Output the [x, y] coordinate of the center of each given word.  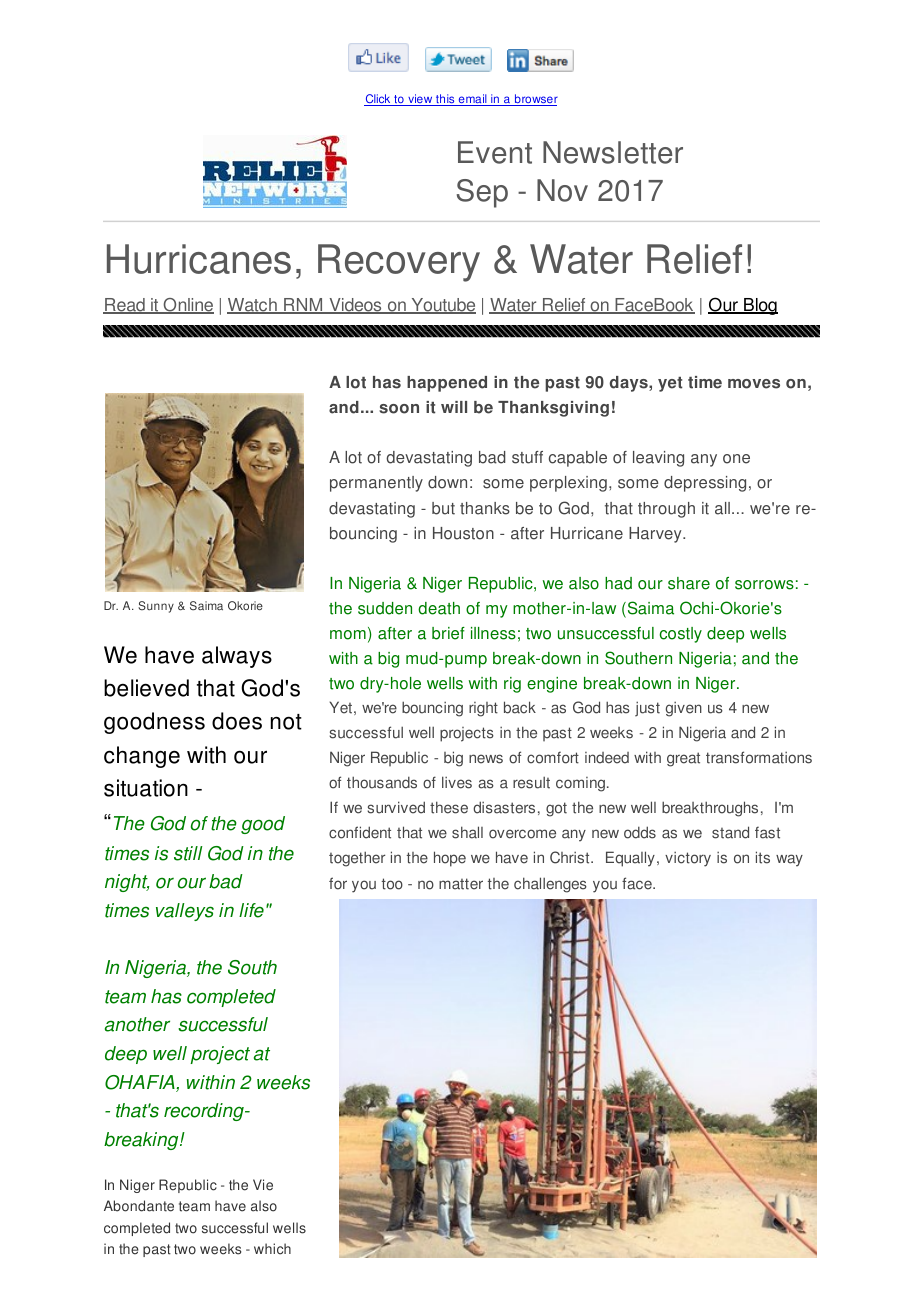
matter [461, 884]
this [445, 100]
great [683, 759]
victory [688, 859]
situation [146, 788]
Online [187, 306]
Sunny [156, 607]
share [689, 583]
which [272, 1249]
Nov [562, 190]
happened [447, 384]
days [630, 384]
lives [457, 782]
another [137, 1024]
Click [378, 100]
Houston [463, 533]
